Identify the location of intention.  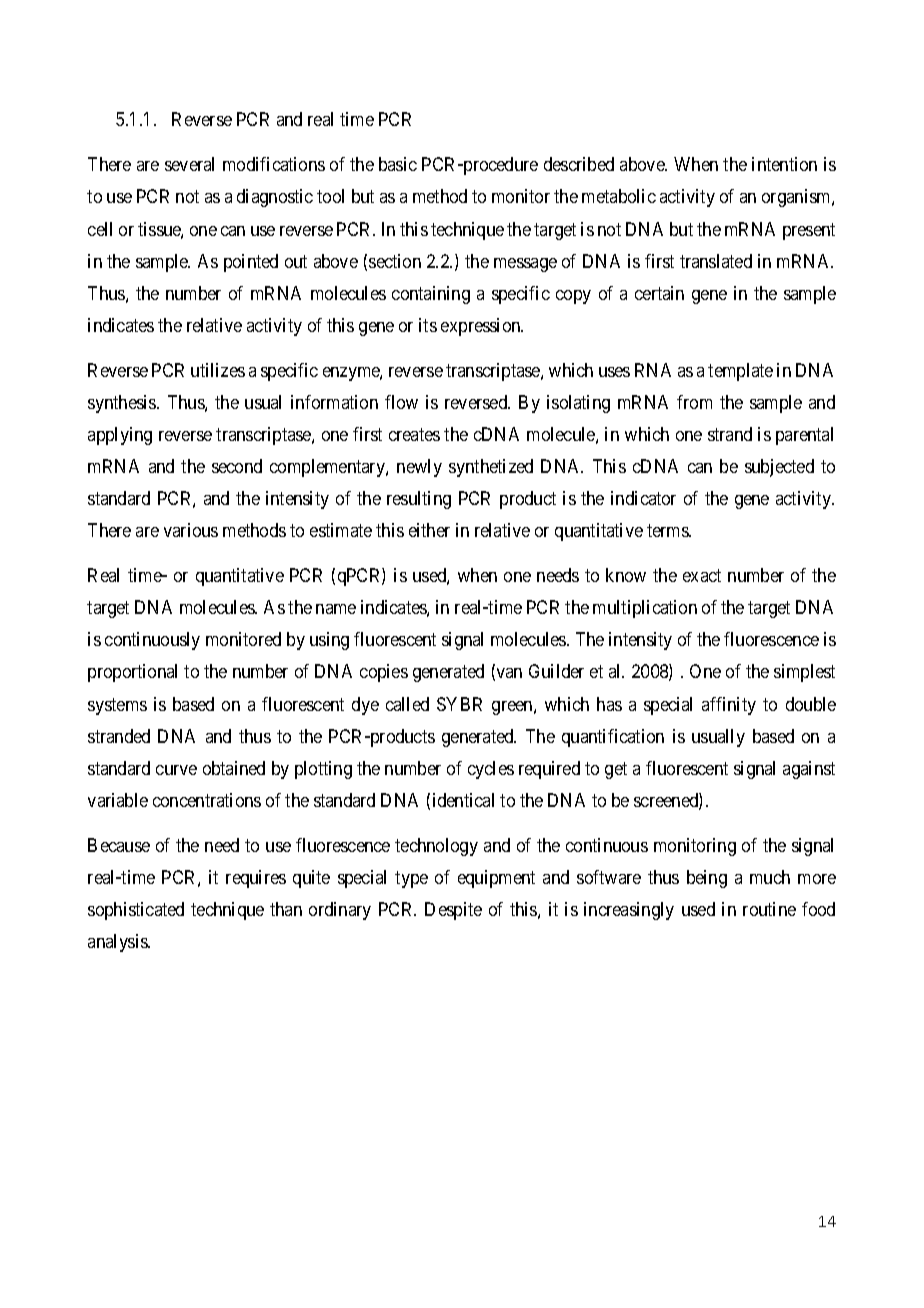
(784, 164).
